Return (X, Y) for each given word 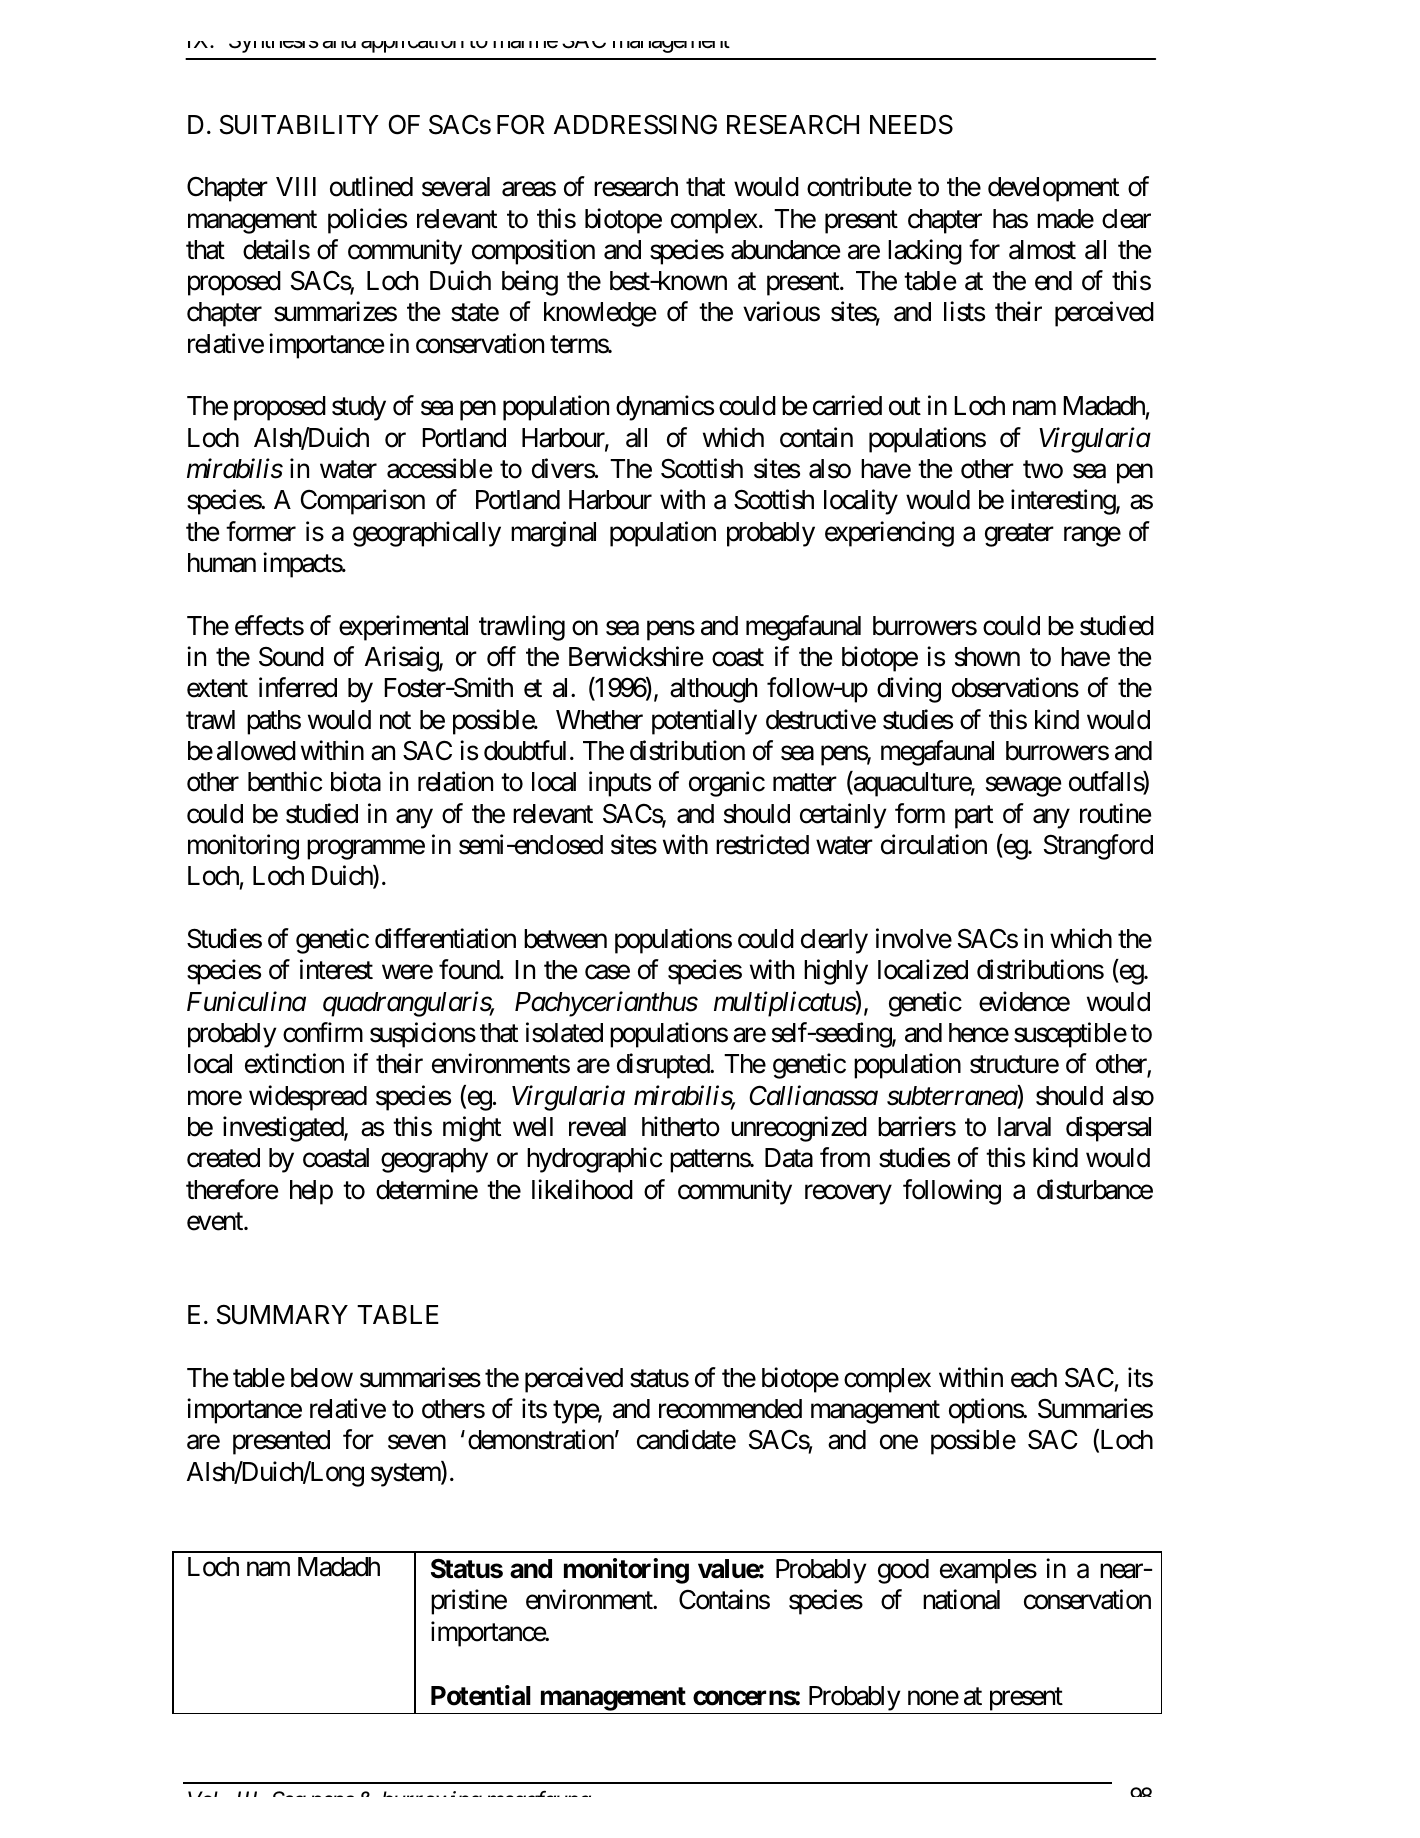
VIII (296, 186)
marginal (553, 534)
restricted (762, 844)
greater (1019, 535)
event (216, 1222)
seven (417, 1442)
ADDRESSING (635, 124)
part (974, 817)
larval (1024, 1127)
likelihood (582, 1189)
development (1053, 189)
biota (356, 782)
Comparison (363, 502)
